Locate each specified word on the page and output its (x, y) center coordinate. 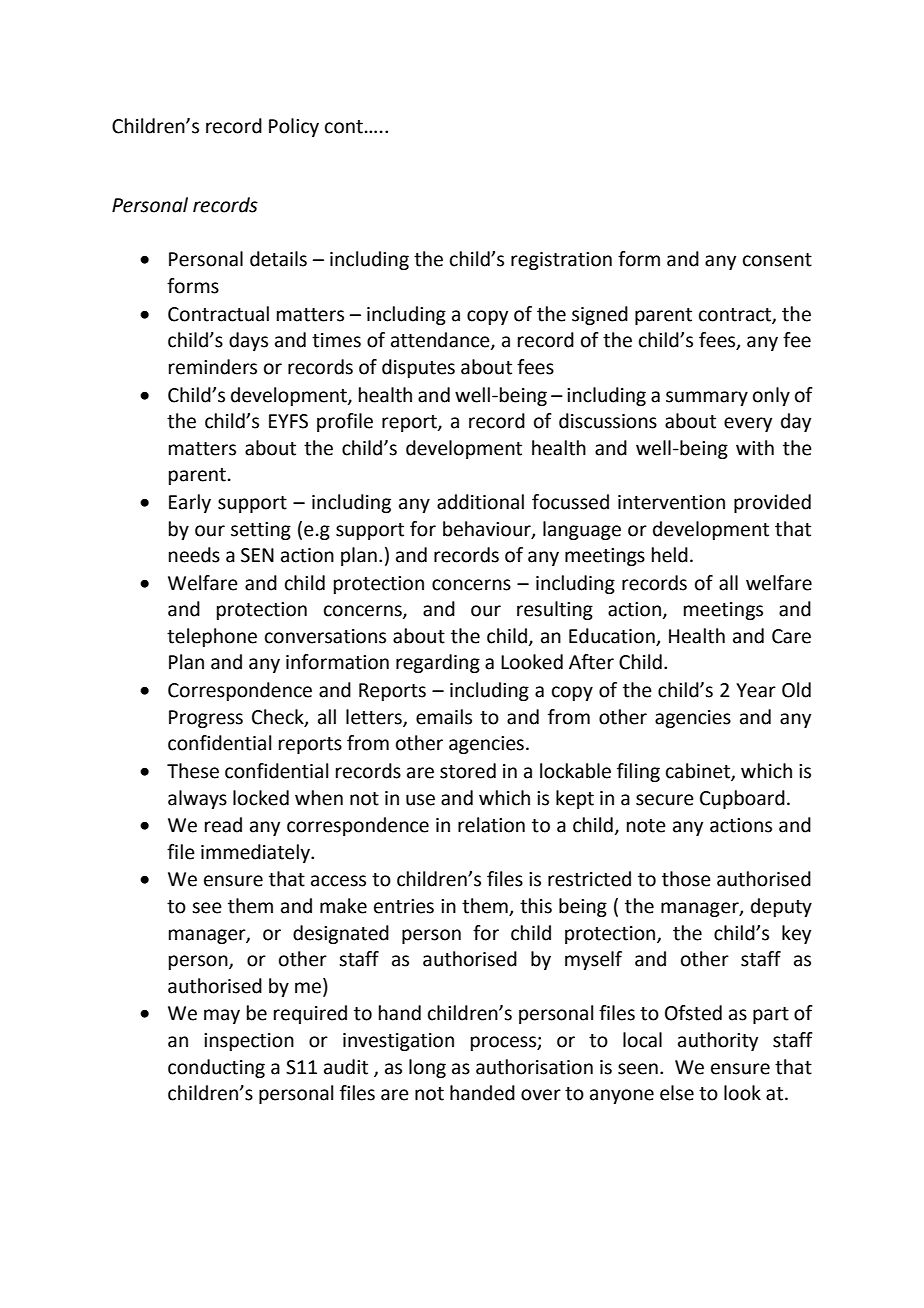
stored (468, 771)
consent (777, 260)
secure (665, 800)
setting (261, 531)
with (755, 448)
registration (561, 261)
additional (480, 502)
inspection (249, 1042)
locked (261, 798)
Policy (294, 127)
